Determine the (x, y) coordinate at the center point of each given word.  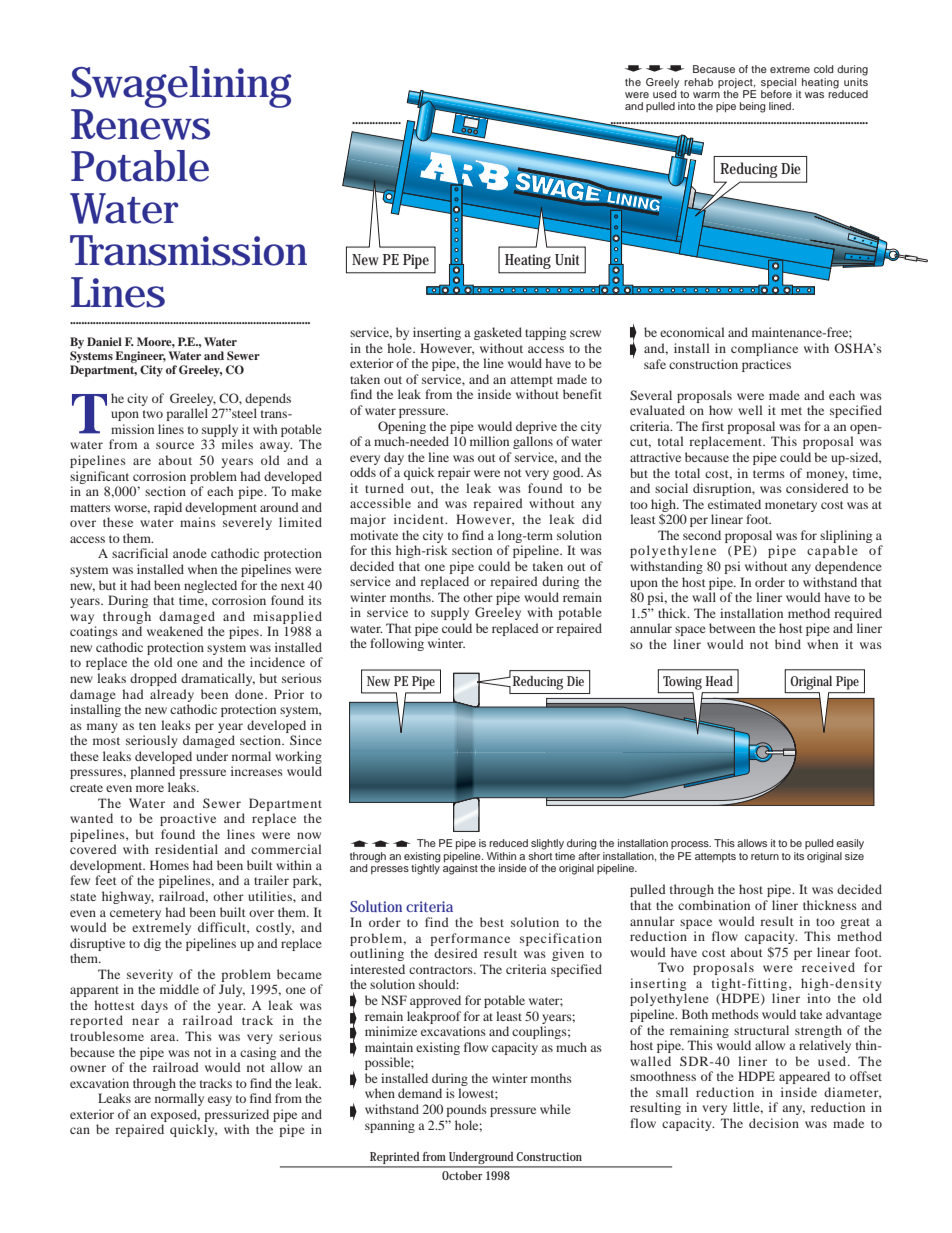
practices (766, 365)
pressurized (236, 1115)
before (776, 94)
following (397, 644)
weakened (175, 631)
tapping (545, 333)
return (765, 856)
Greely (662, 83)
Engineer (140, 357)
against (460, 869)
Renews (140, 123)
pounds (466, 1110)
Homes (169, 865)
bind (788, 644)
